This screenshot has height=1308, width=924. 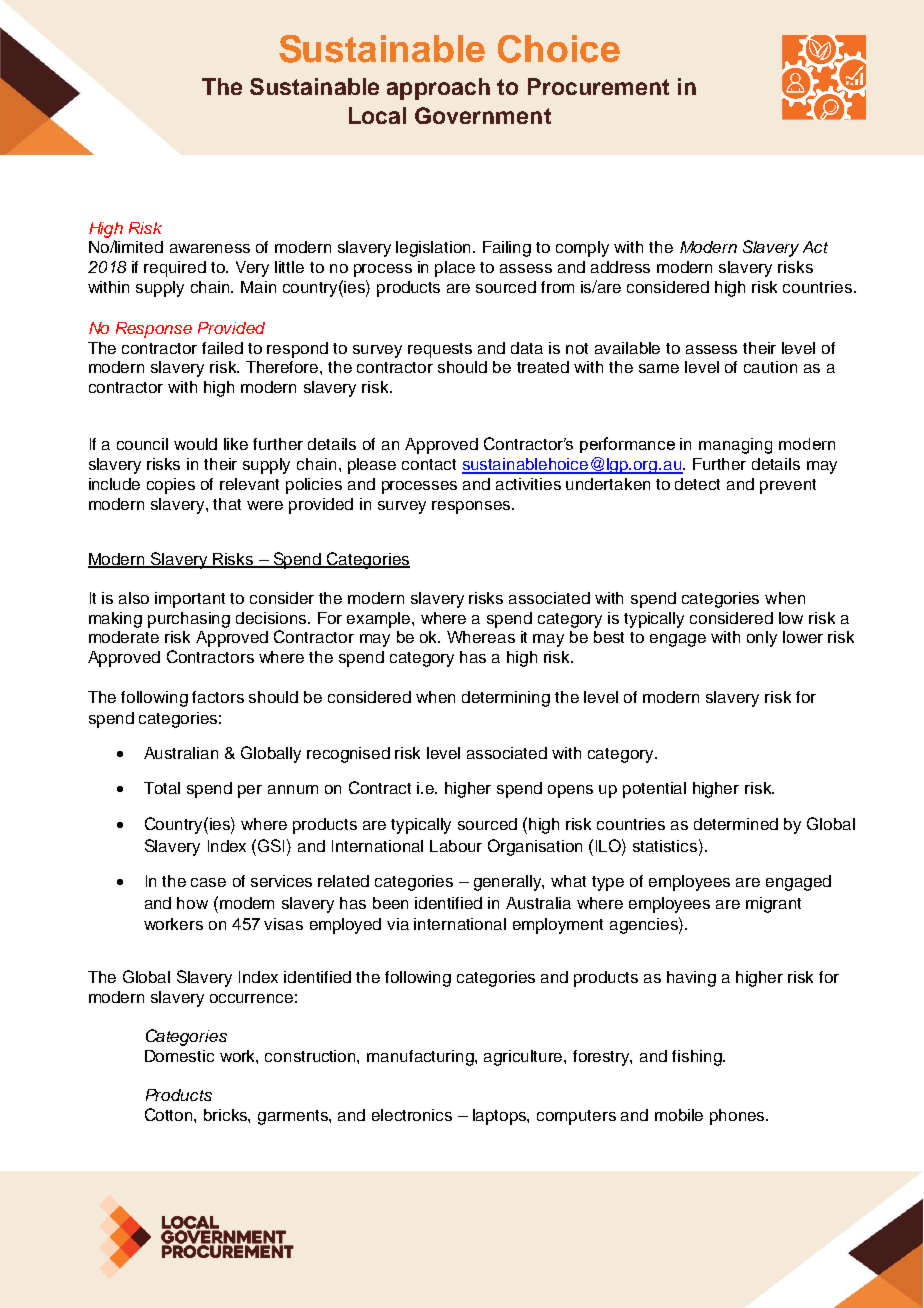 What do you see at coordinates (195, 444) in the screenshot?
I see `would` at bounding box center [195, 444].
